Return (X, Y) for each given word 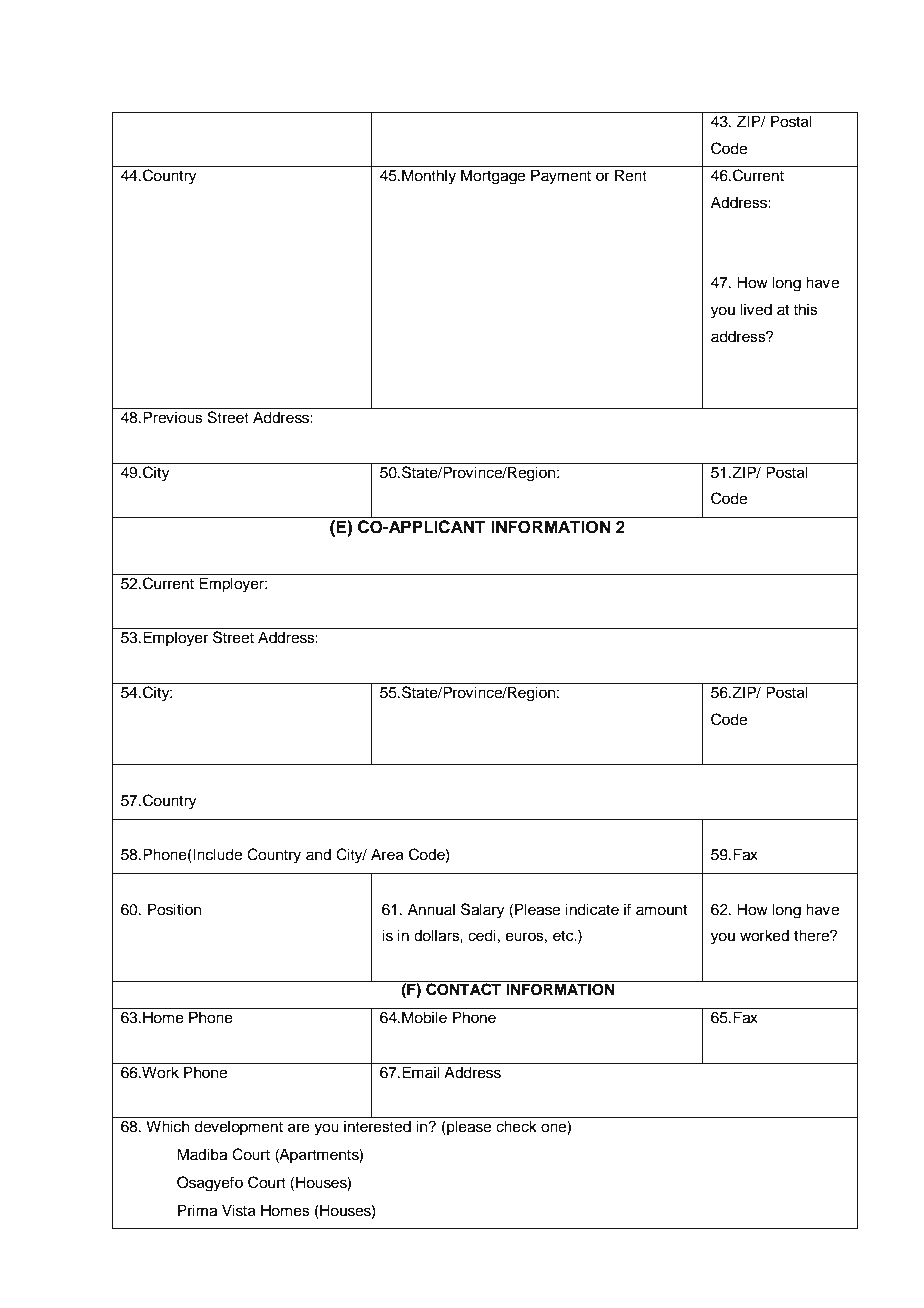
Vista (239, 1210)
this (805, 309)
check (516, 1126)
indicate (592, 909)
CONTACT (463, 988)
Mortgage (493, 177)
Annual (431, 909)
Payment (561, 177)
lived (756, 309)
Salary (483, 911)
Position (174, 909)
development (238, 1128)
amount (661, 910)
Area (387, 854)
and (318, 854)
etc (564, 936)
